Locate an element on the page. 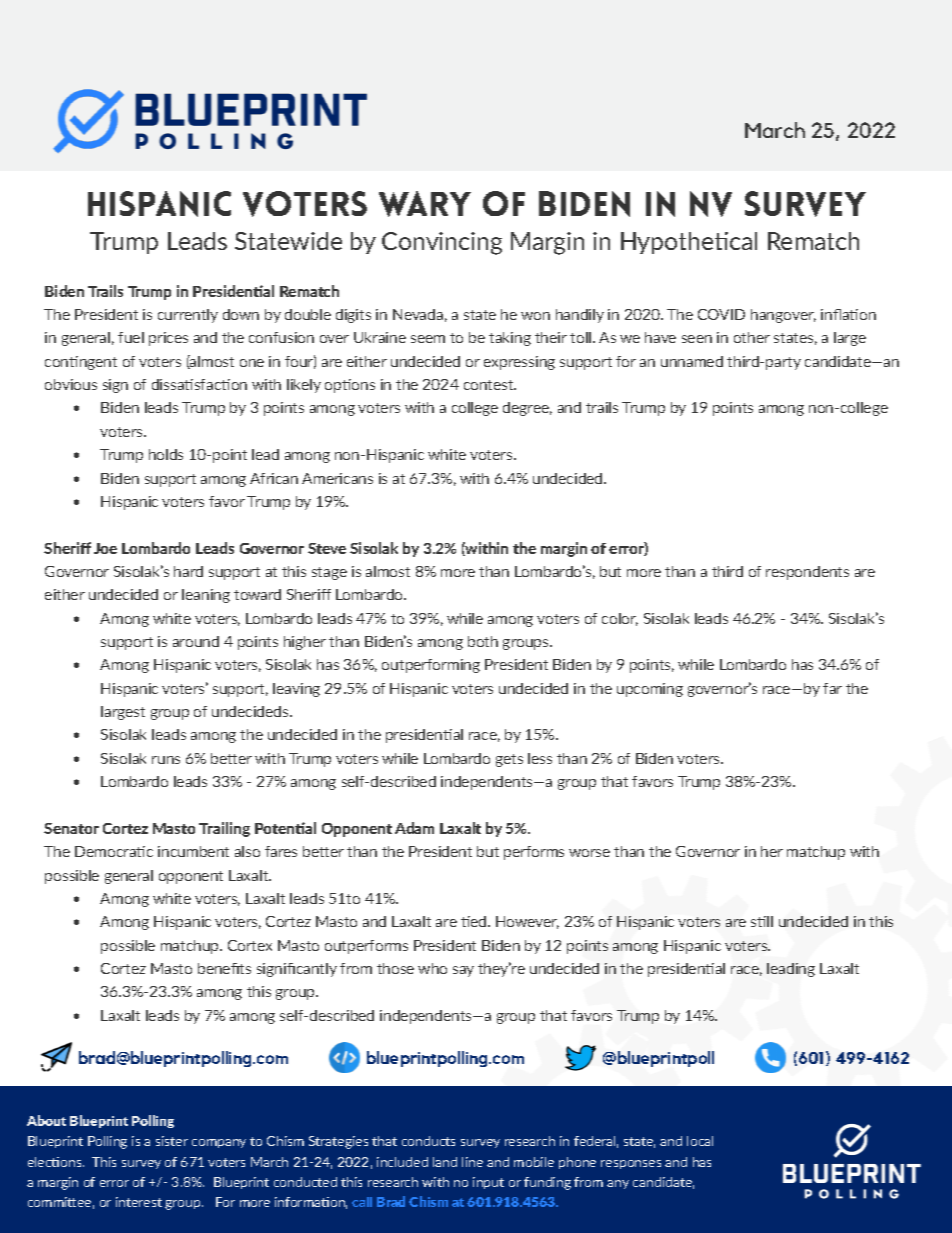  runs is located at coordinates (166, 760).
